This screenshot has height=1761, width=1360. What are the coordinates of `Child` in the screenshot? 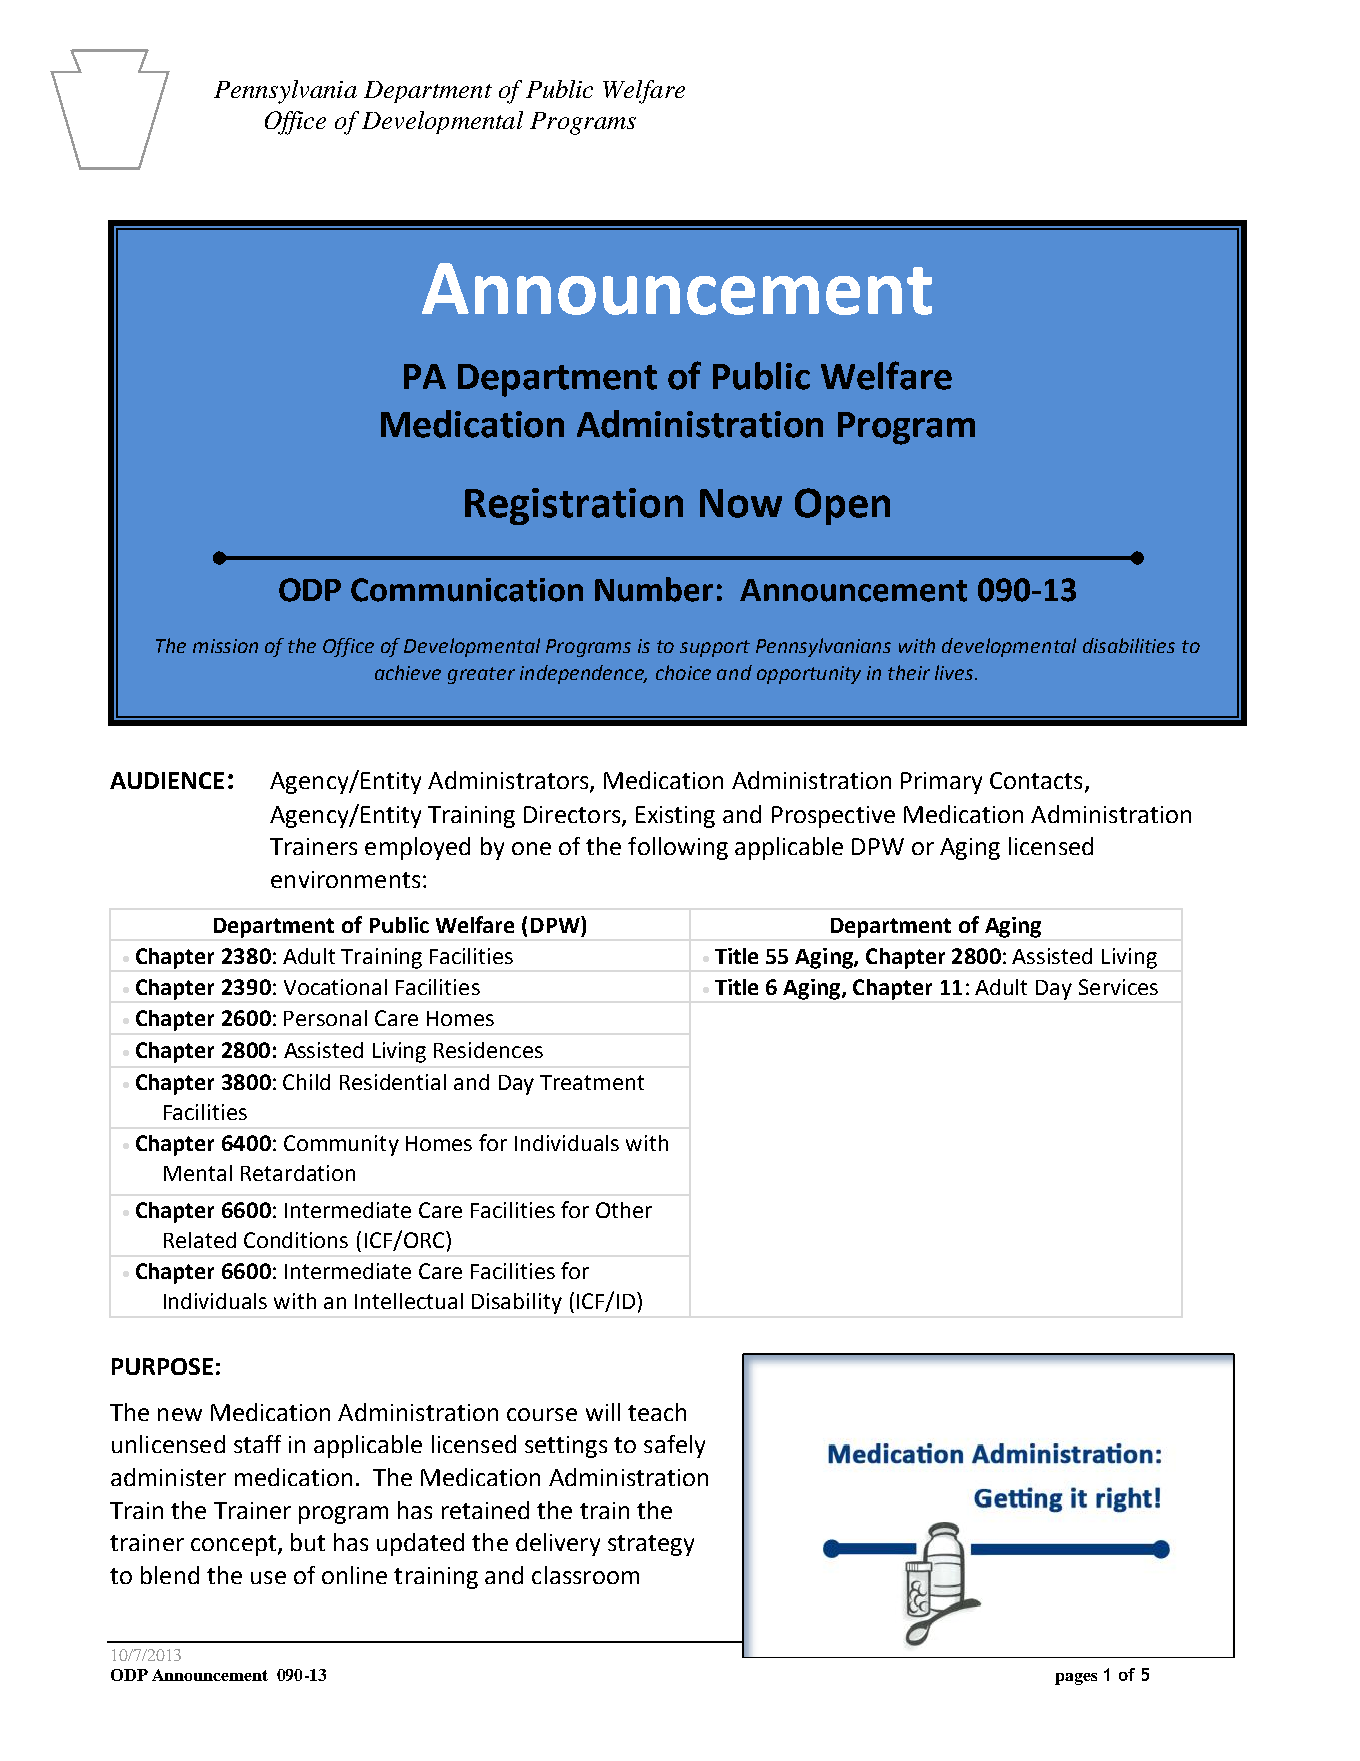 It's located at (306, 1082).
